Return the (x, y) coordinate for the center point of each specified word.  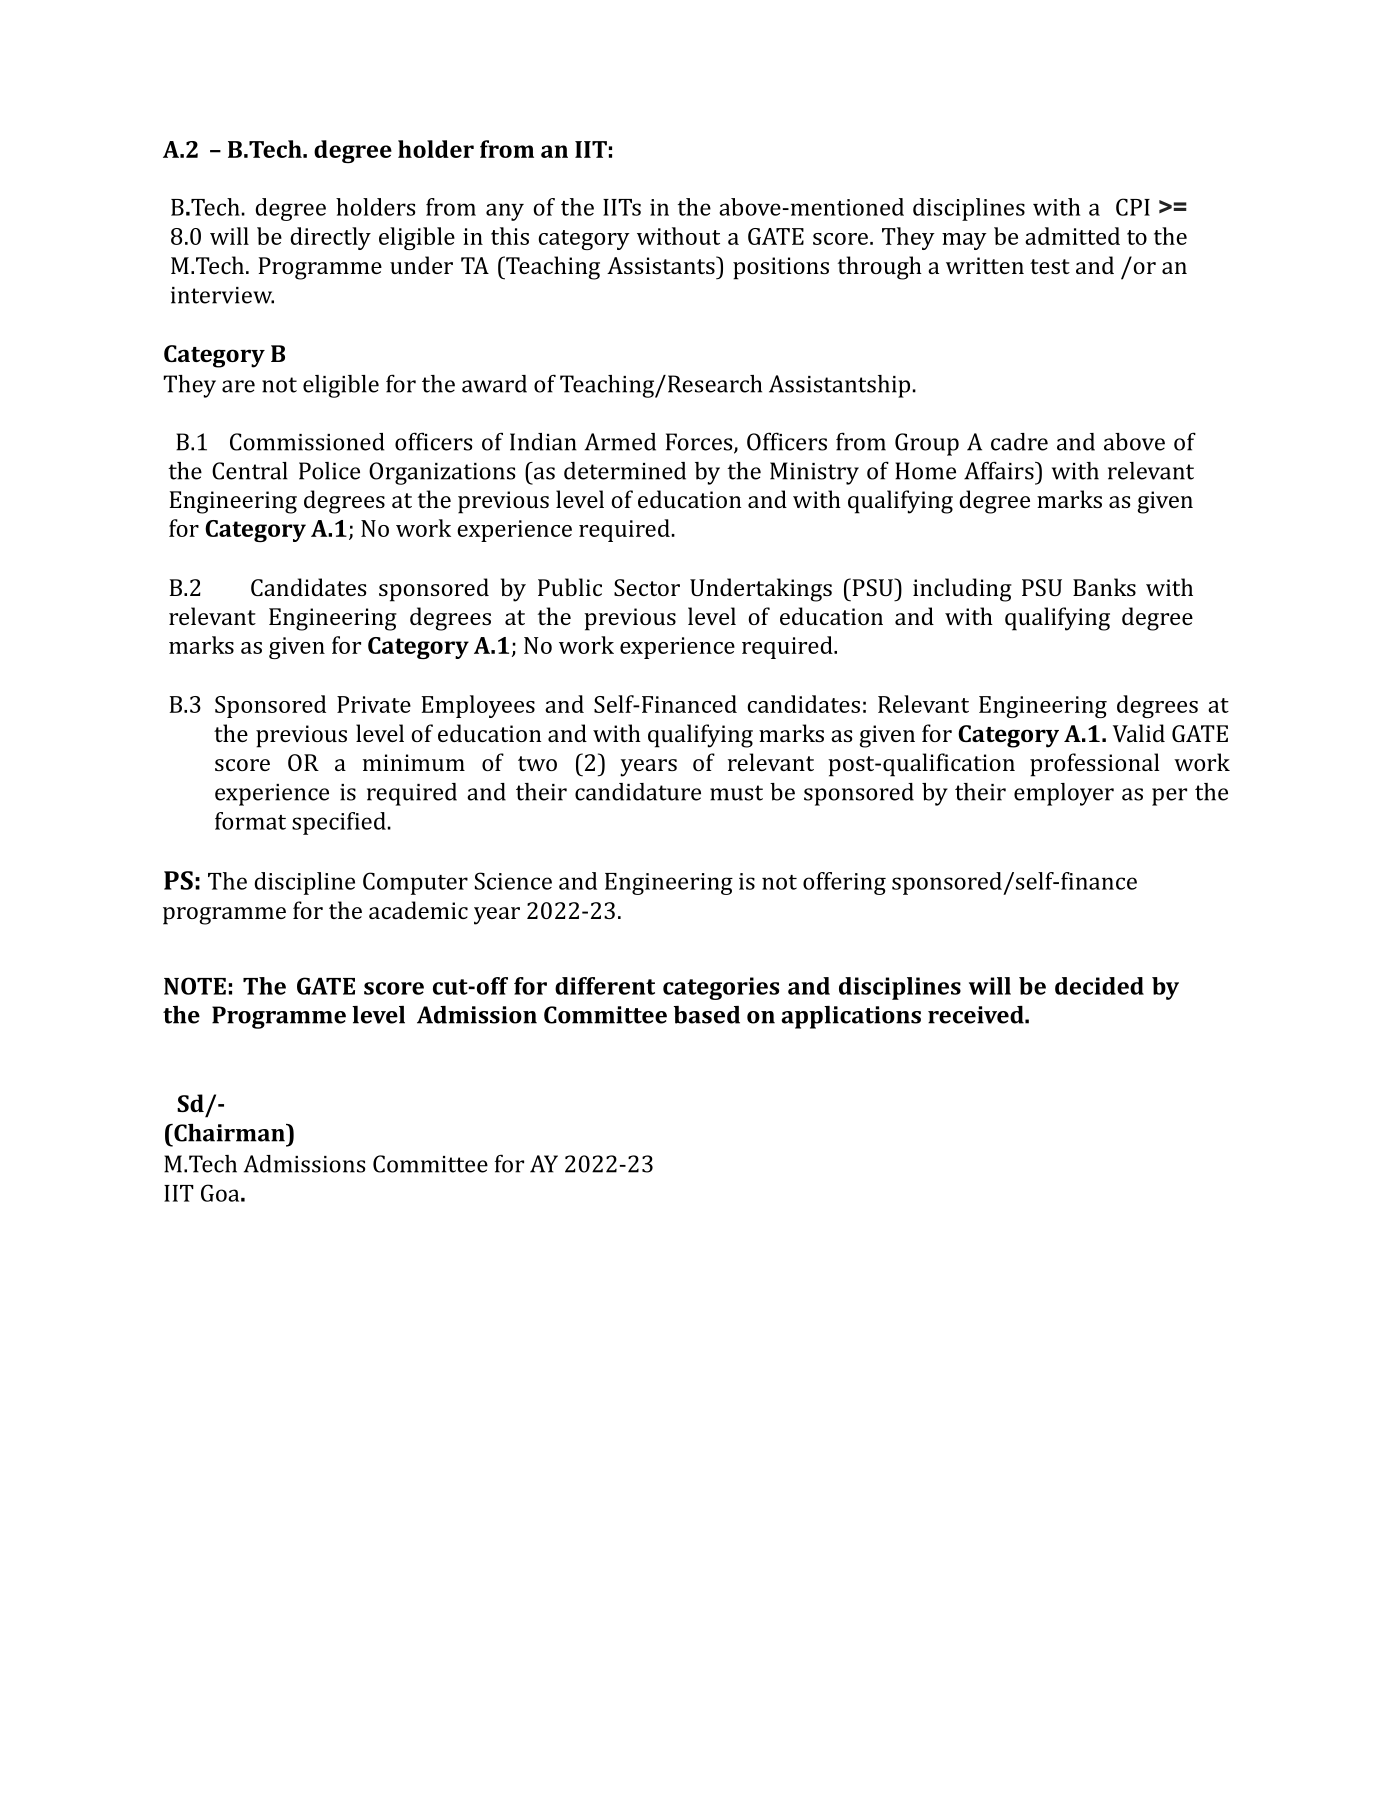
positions (781, 268)
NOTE (195, 986)
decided (1099, 986)
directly (330, 238)
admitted (1072, 236)
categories (721, 988)
